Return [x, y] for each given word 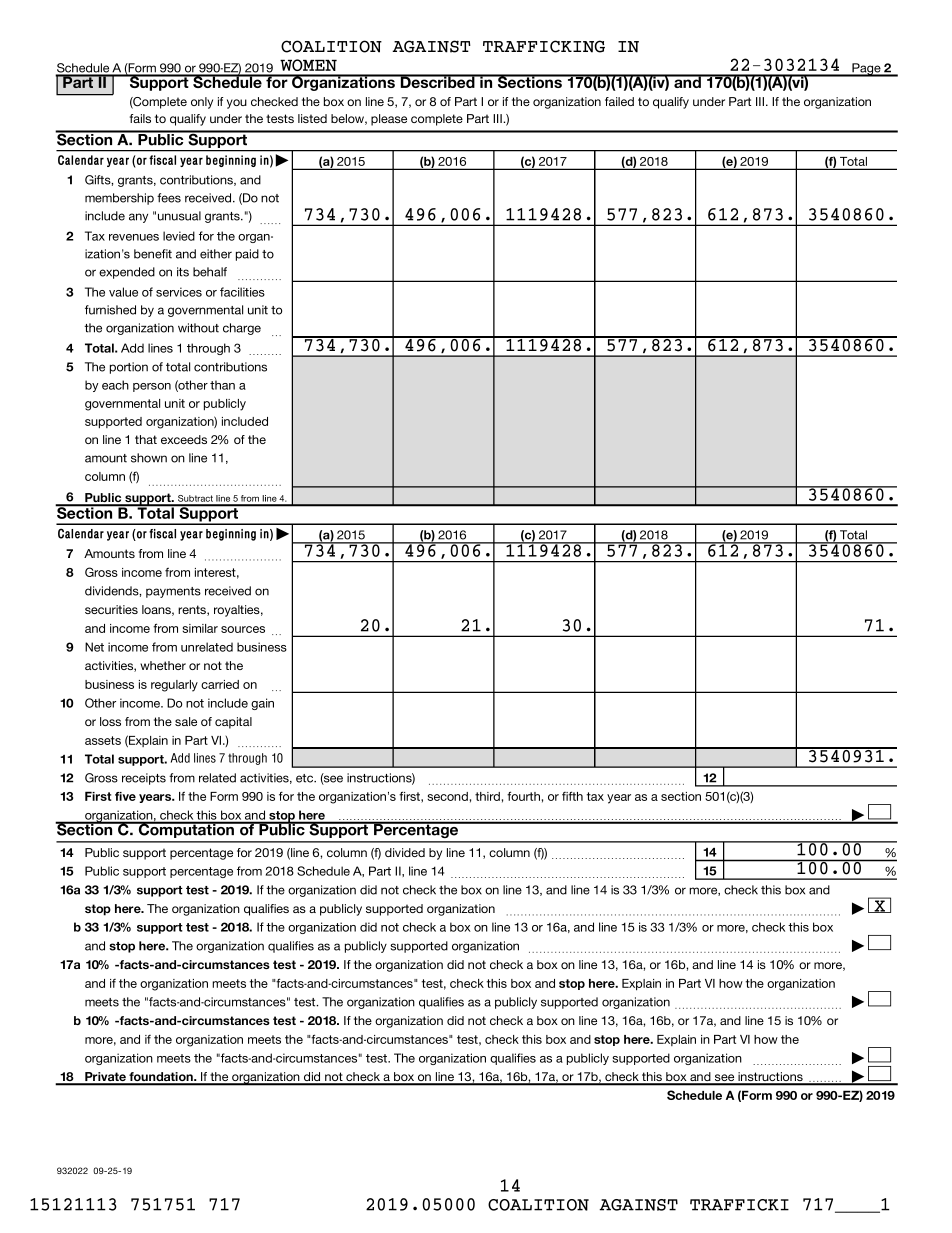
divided [405, 852]
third [487, 796]
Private [105, 1078]
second [448, 796]
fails [140, 118]
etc [306, 778]
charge [242, 329]
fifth [572, 796]
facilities [242, 292]
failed [619, 101]
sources [243, 629]
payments [173, 592]
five [125, 796]
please [389, 120]
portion [129, 368]
